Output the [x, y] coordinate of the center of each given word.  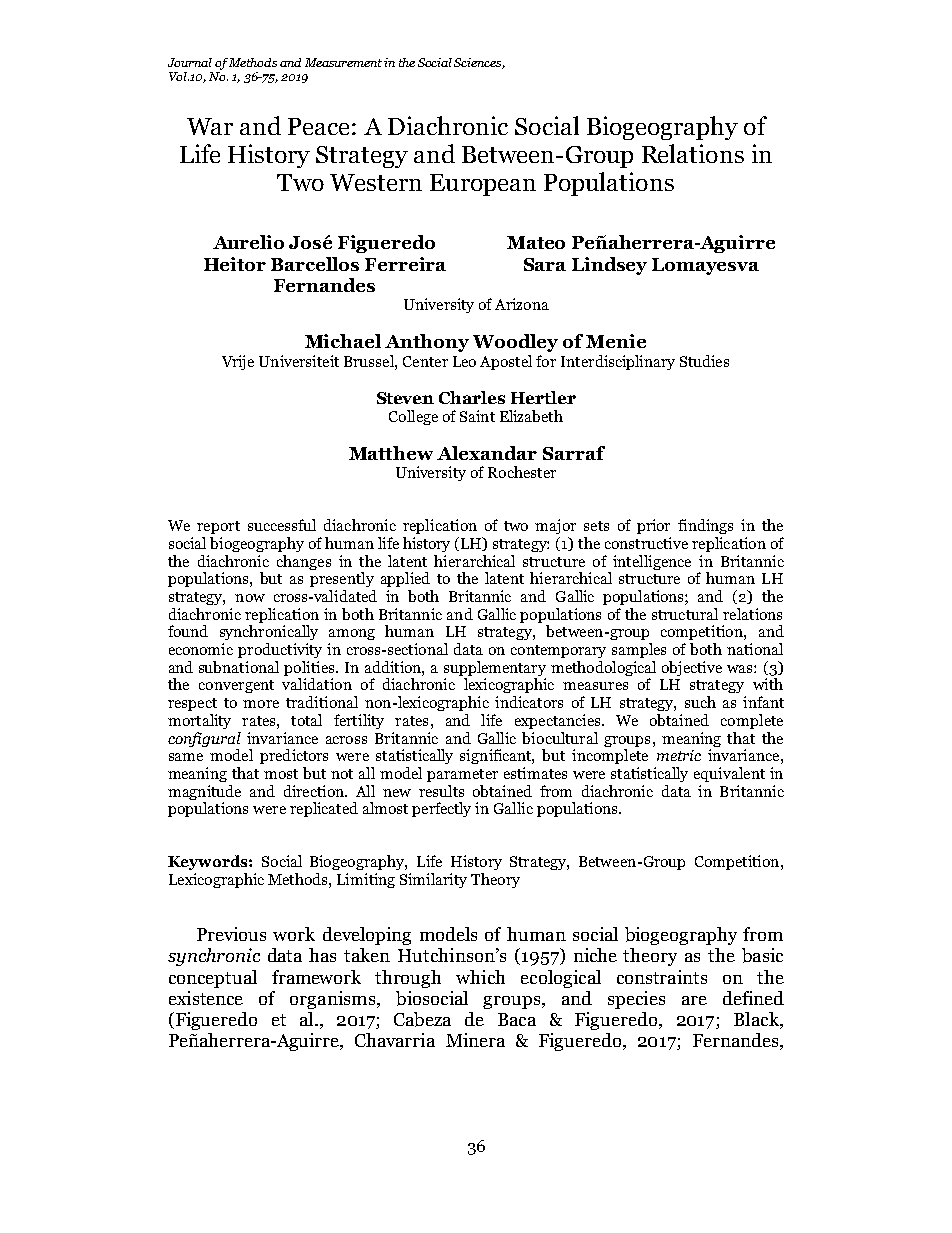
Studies [704, 361]
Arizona [522, 304]
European [483, 185]
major [555, 526]
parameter [462, 775]
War [210, 126]
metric [679, 755]
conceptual [213, 979]
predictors [294, 756]
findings [705, 526]
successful [282, 525]
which [480, 977]
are [694, 1000]
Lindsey [609, 266]
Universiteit [299, 361]
